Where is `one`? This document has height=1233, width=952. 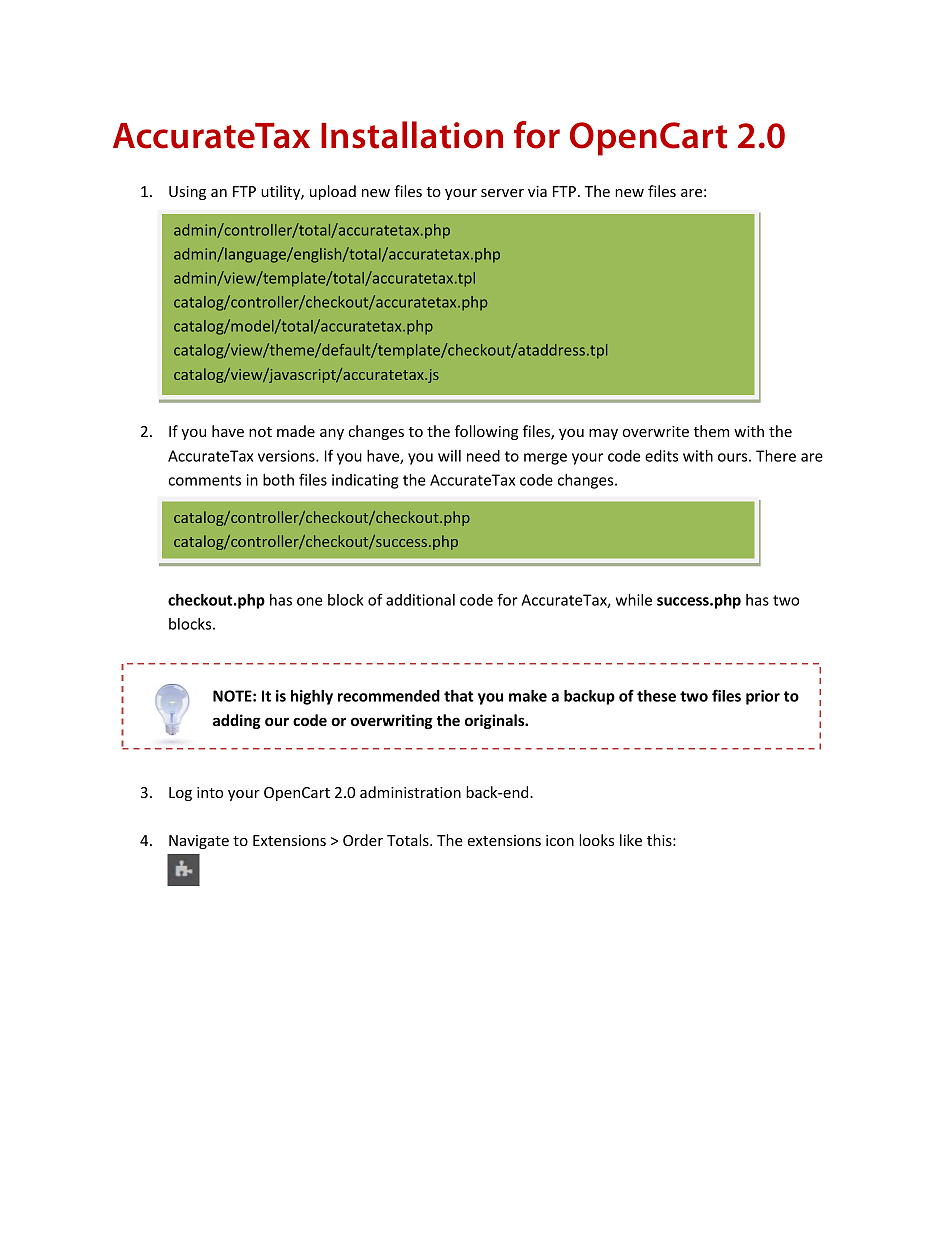 one is located at coordinates (310, 601).
